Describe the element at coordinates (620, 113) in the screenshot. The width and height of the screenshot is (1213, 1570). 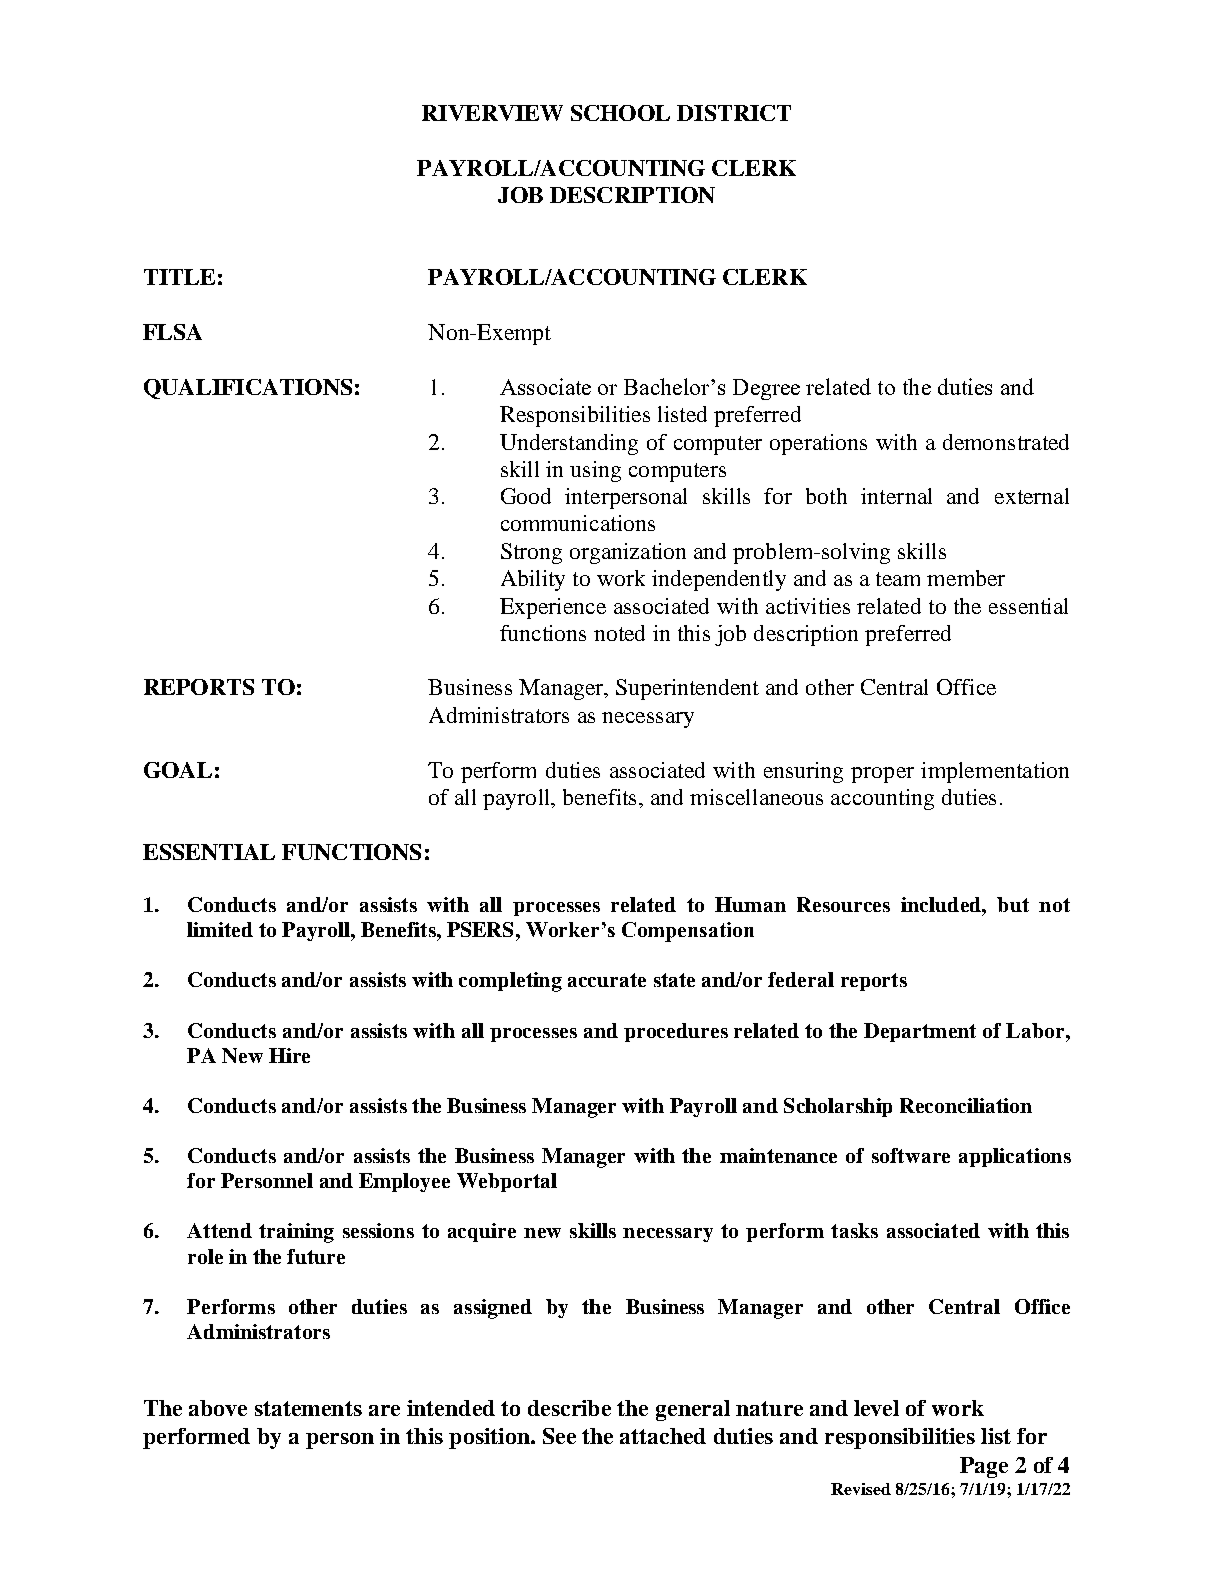
I see `SCHOOL` at that location.
